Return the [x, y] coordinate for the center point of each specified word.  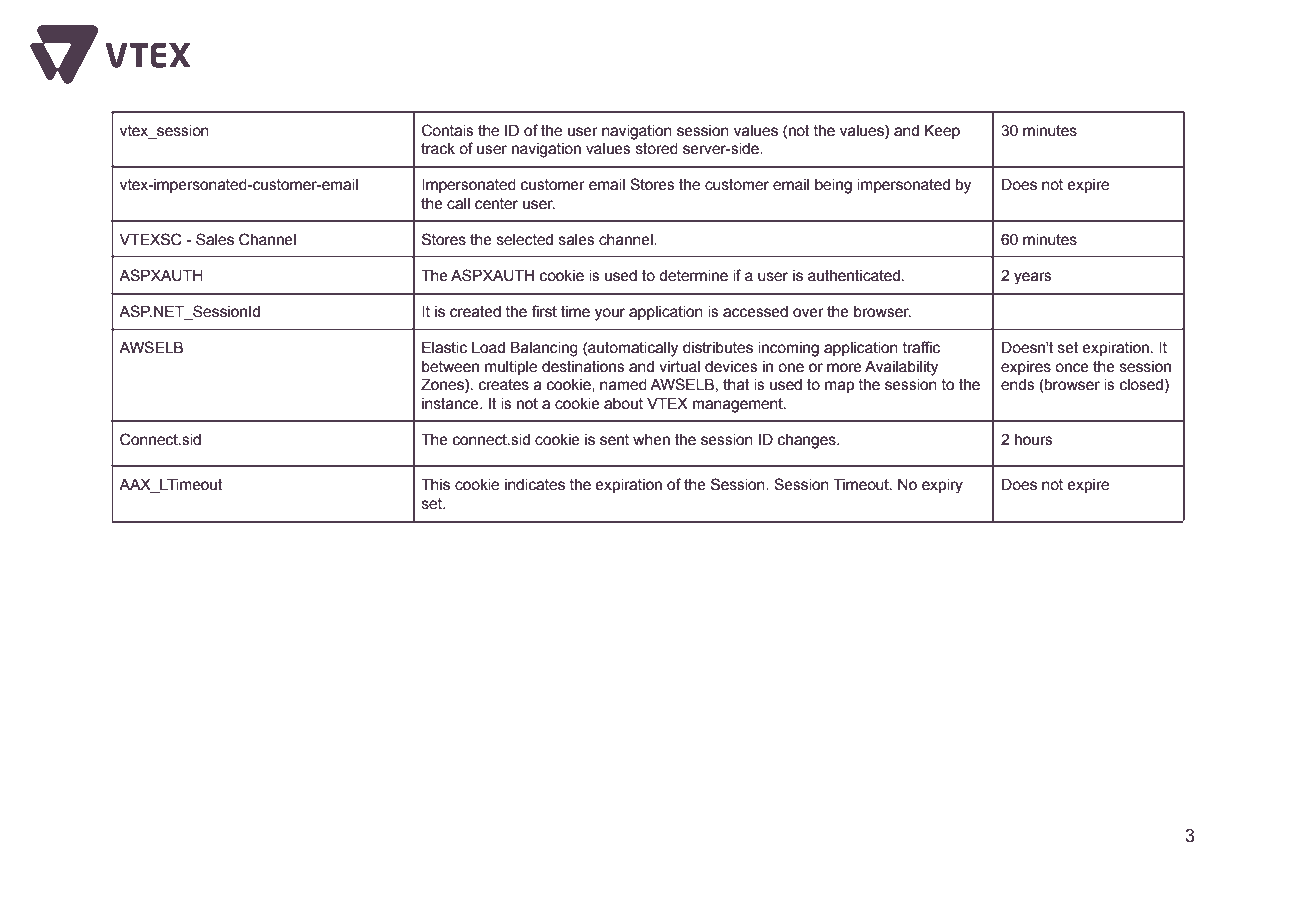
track [438, 149]
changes [808, 441]
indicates [535, 485]
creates [504, 385]
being [833, 186]
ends [1018, 385]
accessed [755, 312]
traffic [921, 347]
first [544, 311]
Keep [942, 132]
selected [525, 240]
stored [657, 149]
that [736, 385]
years [1033, 278]
